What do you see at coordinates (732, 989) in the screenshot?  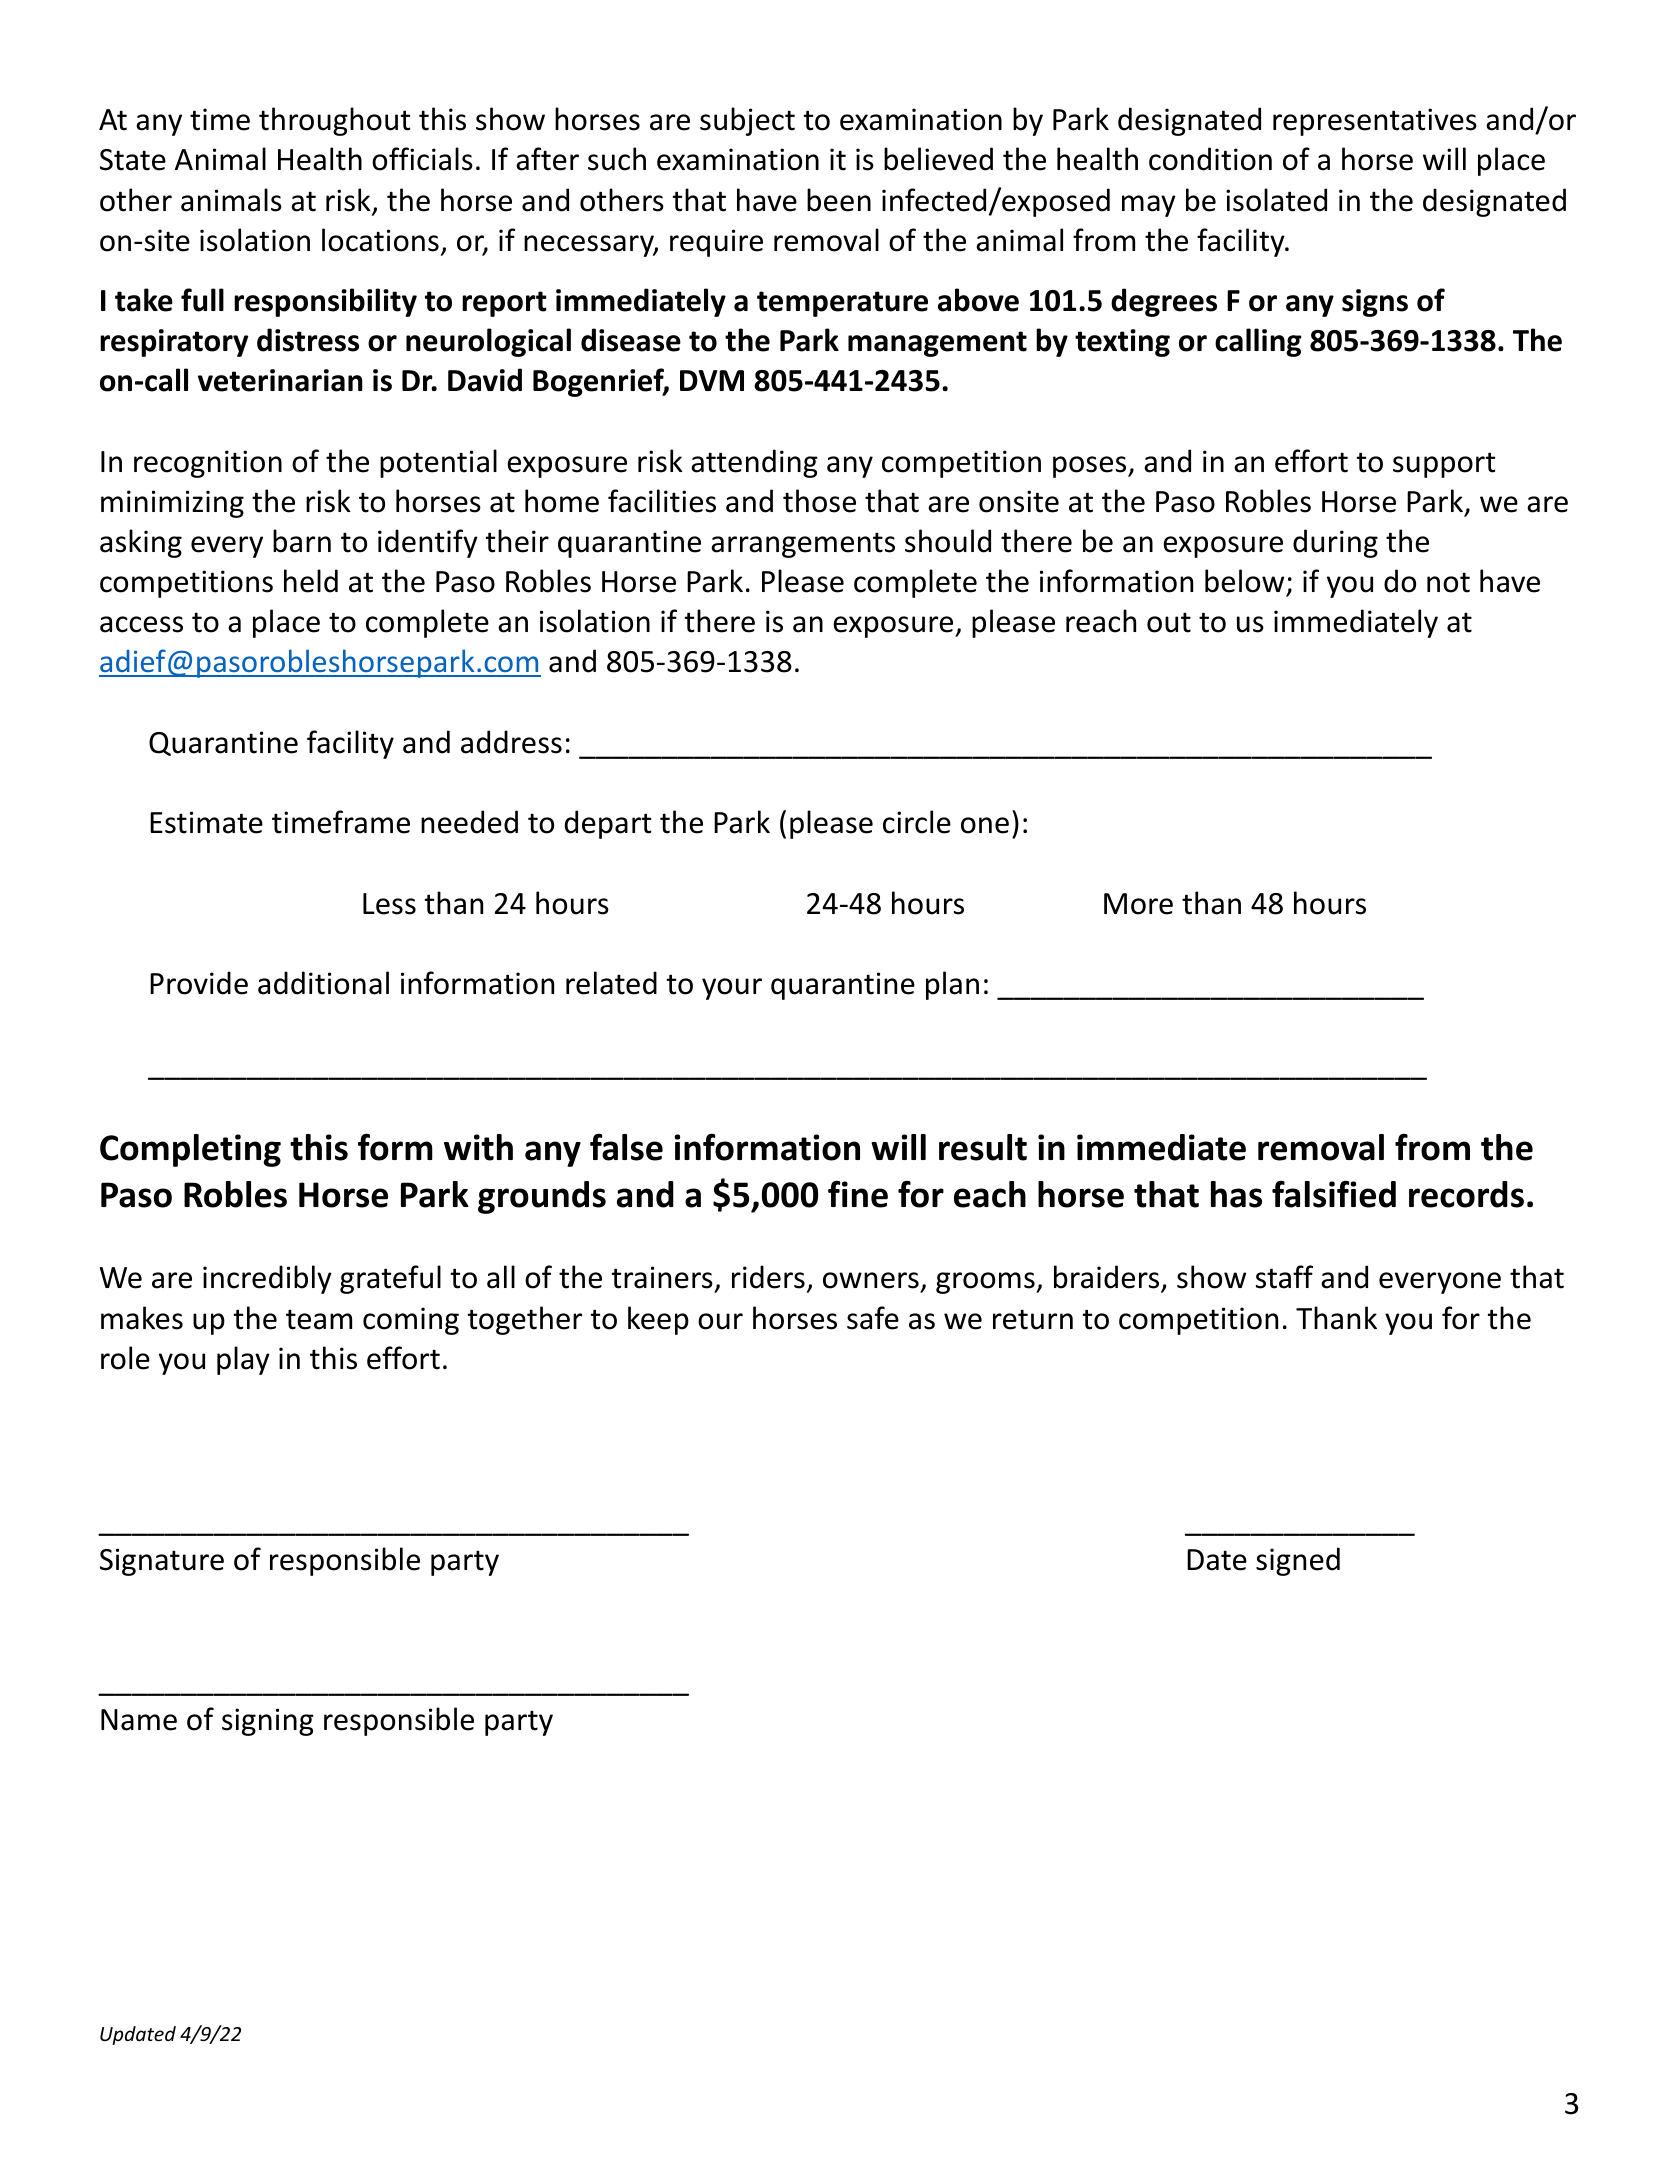 I see `your` at bounding box center [732, 989].
